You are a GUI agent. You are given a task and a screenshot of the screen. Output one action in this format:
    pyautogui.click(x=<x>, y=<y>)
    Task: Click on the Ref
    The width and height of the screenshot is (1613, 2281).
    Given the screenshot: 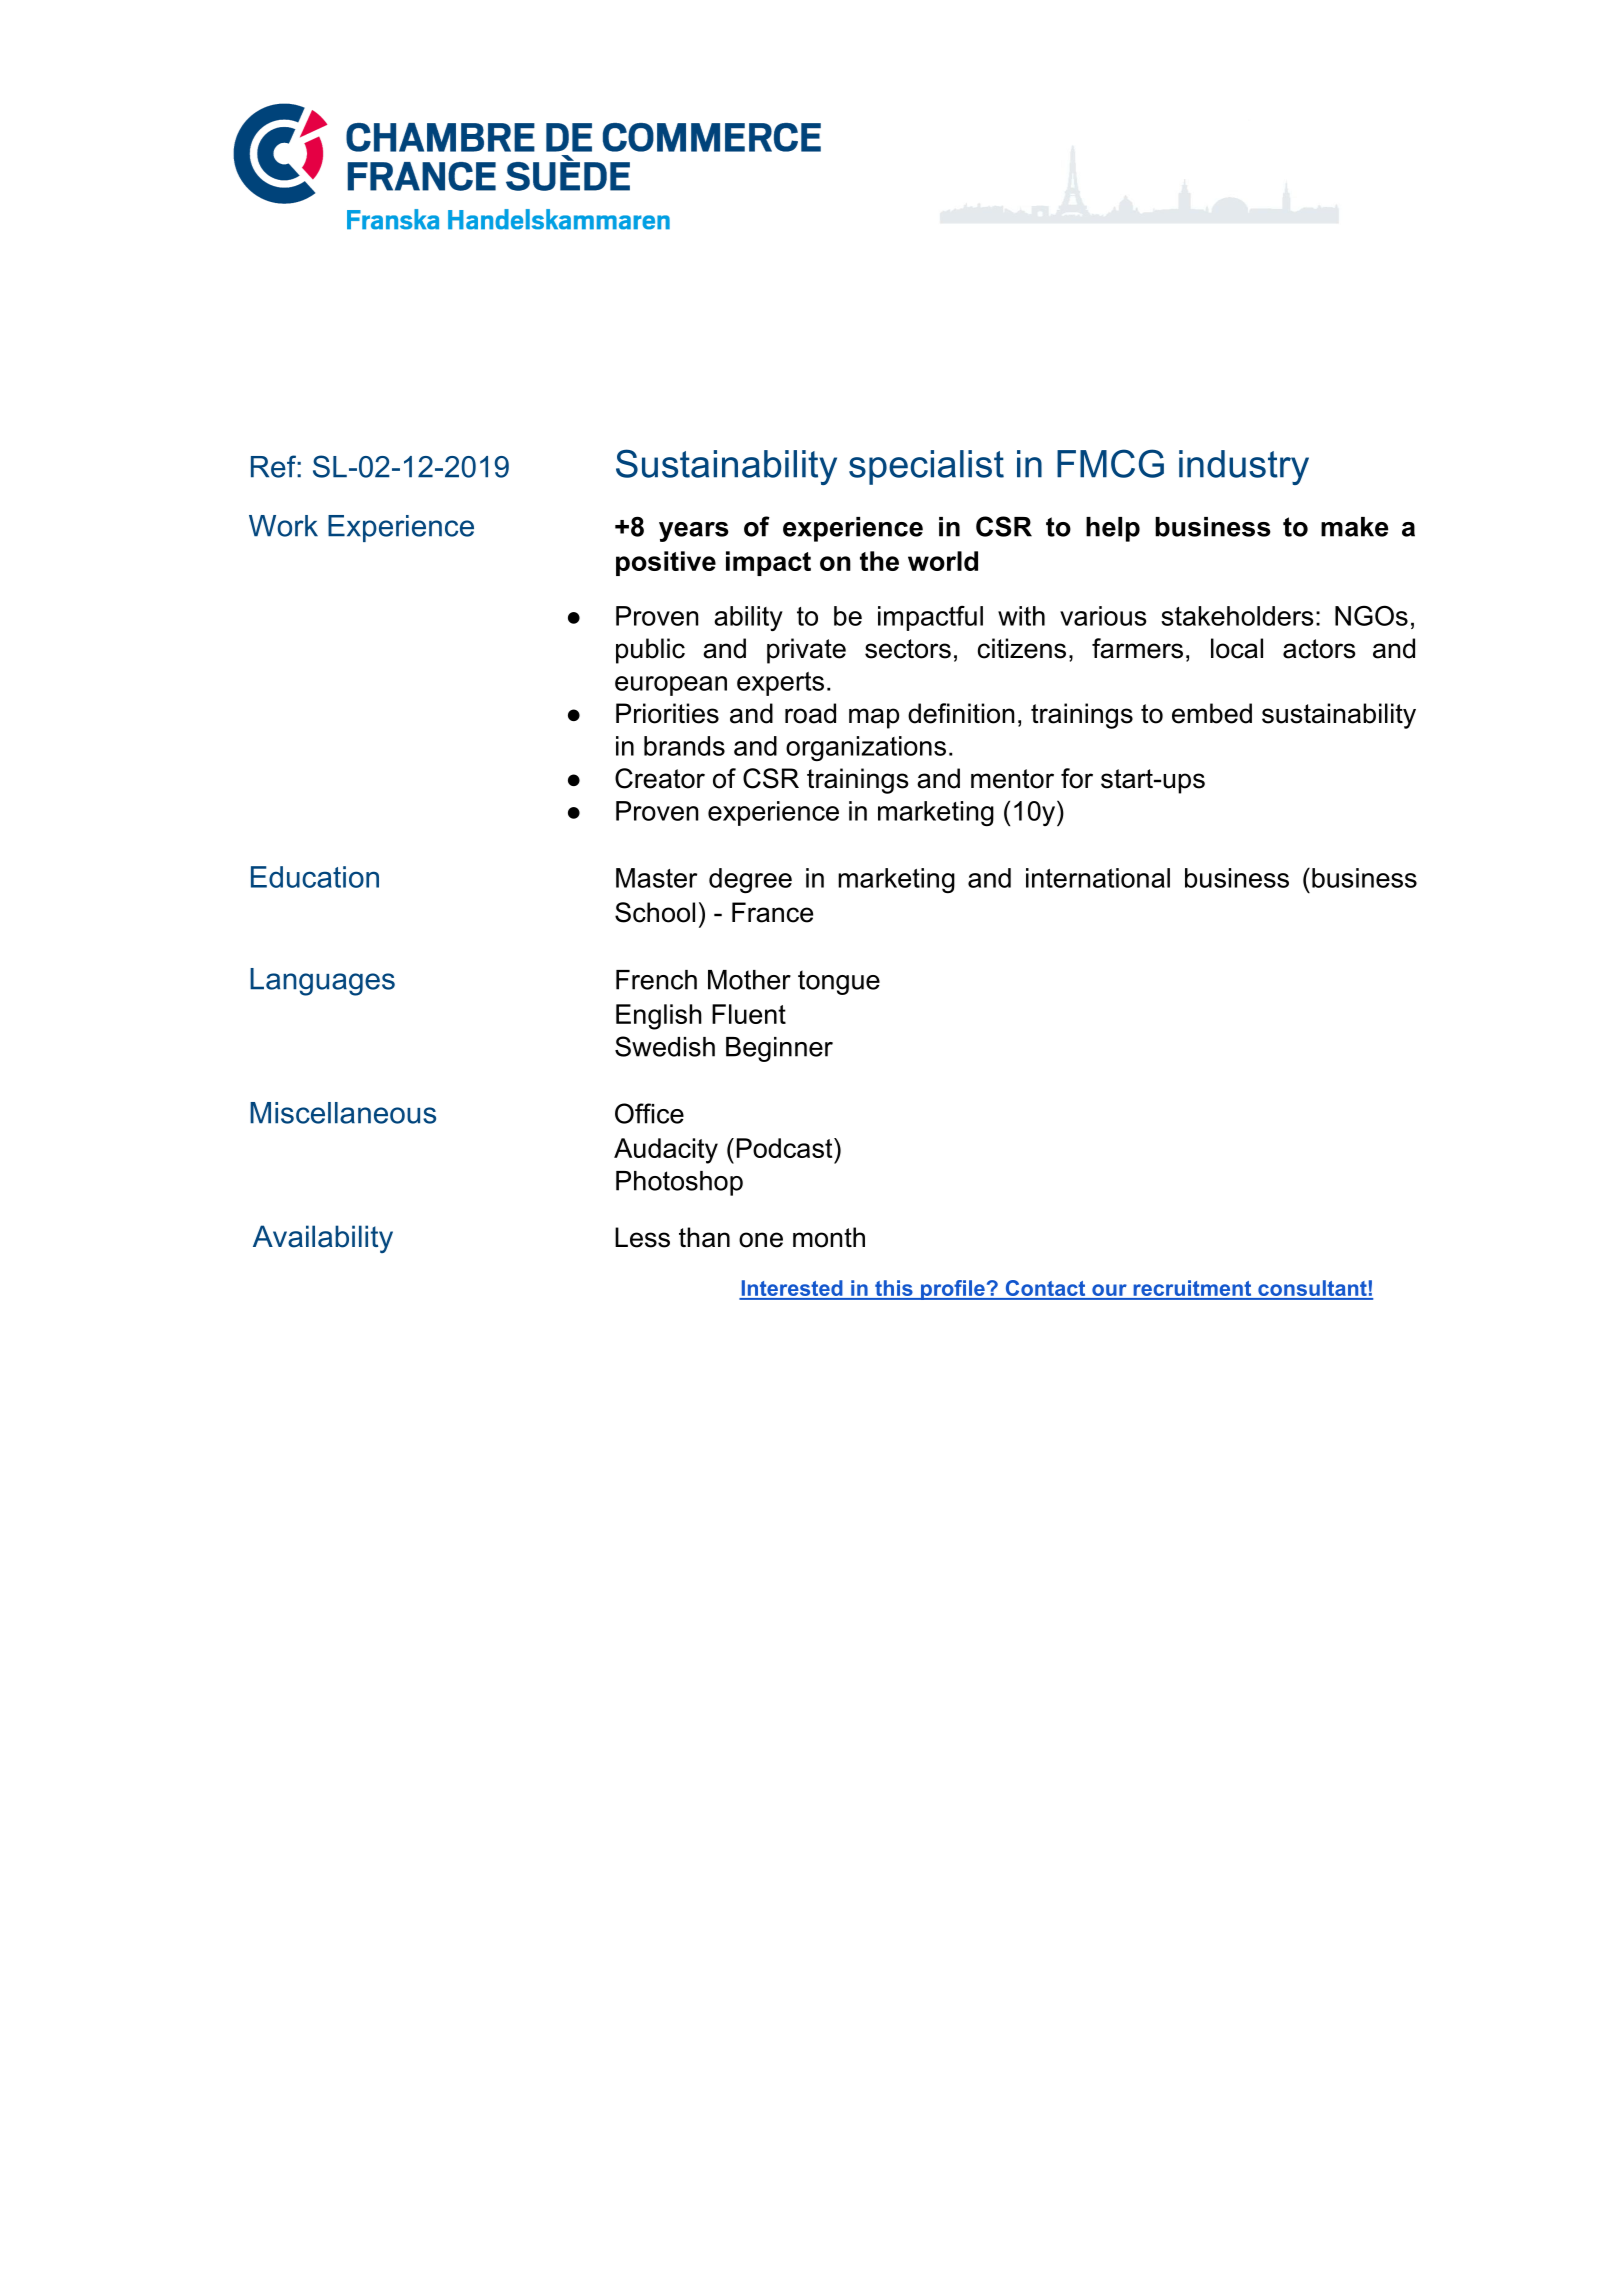 What is the action you would take?
    pyautogui.click(x=274, y=466)
